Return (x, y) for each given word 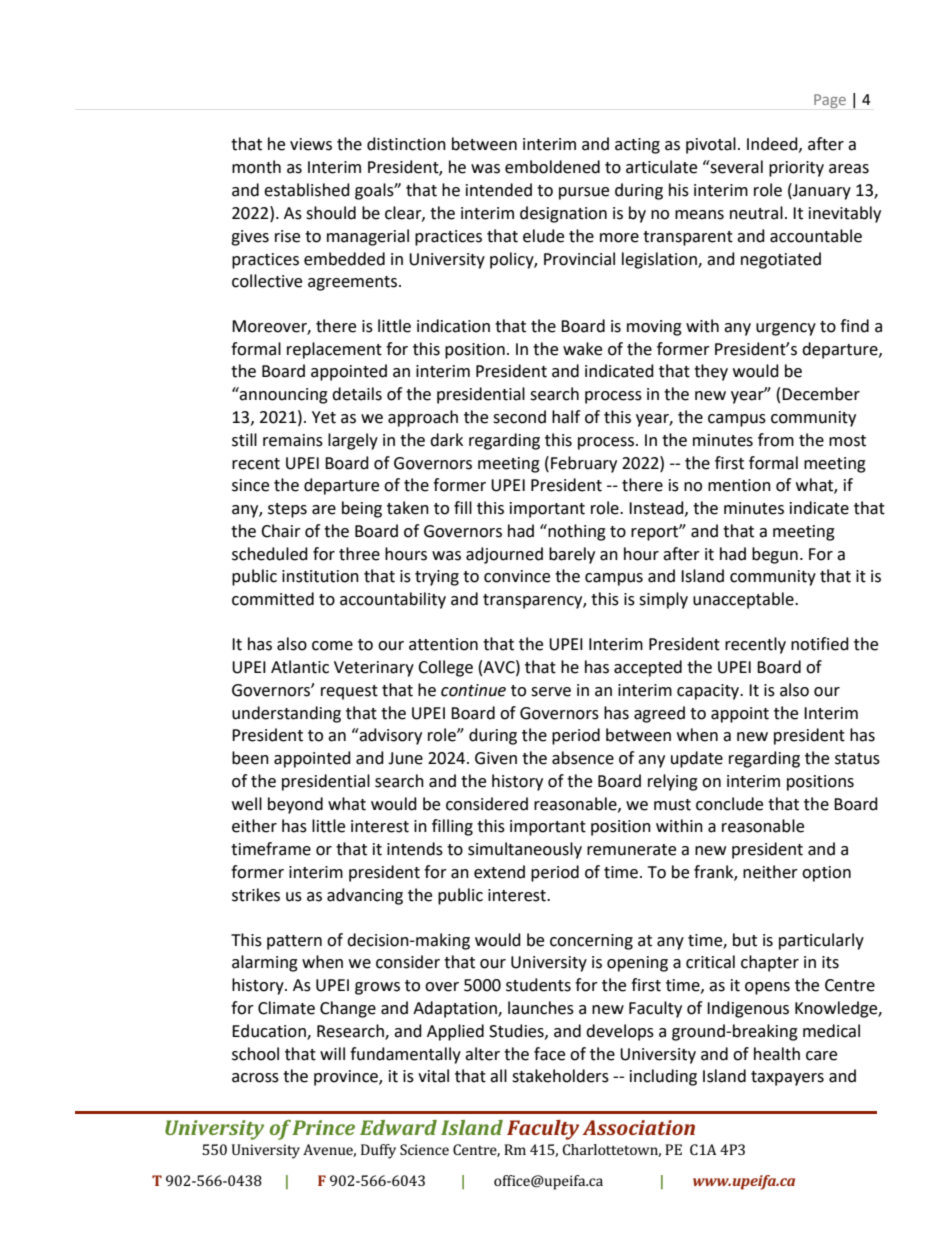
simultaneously (525, 850)
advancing (365, 896)
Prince (323, 1127)
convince (517, 576)
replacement (334, 350)
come (332, 646)
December (821, 394)
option (826, 874)
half (566, 417)
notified (820, 644)
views (311, 144)
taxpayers (787, 1078)
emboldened (552, 167)
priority (796, 169)
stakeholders (560, 1076)
